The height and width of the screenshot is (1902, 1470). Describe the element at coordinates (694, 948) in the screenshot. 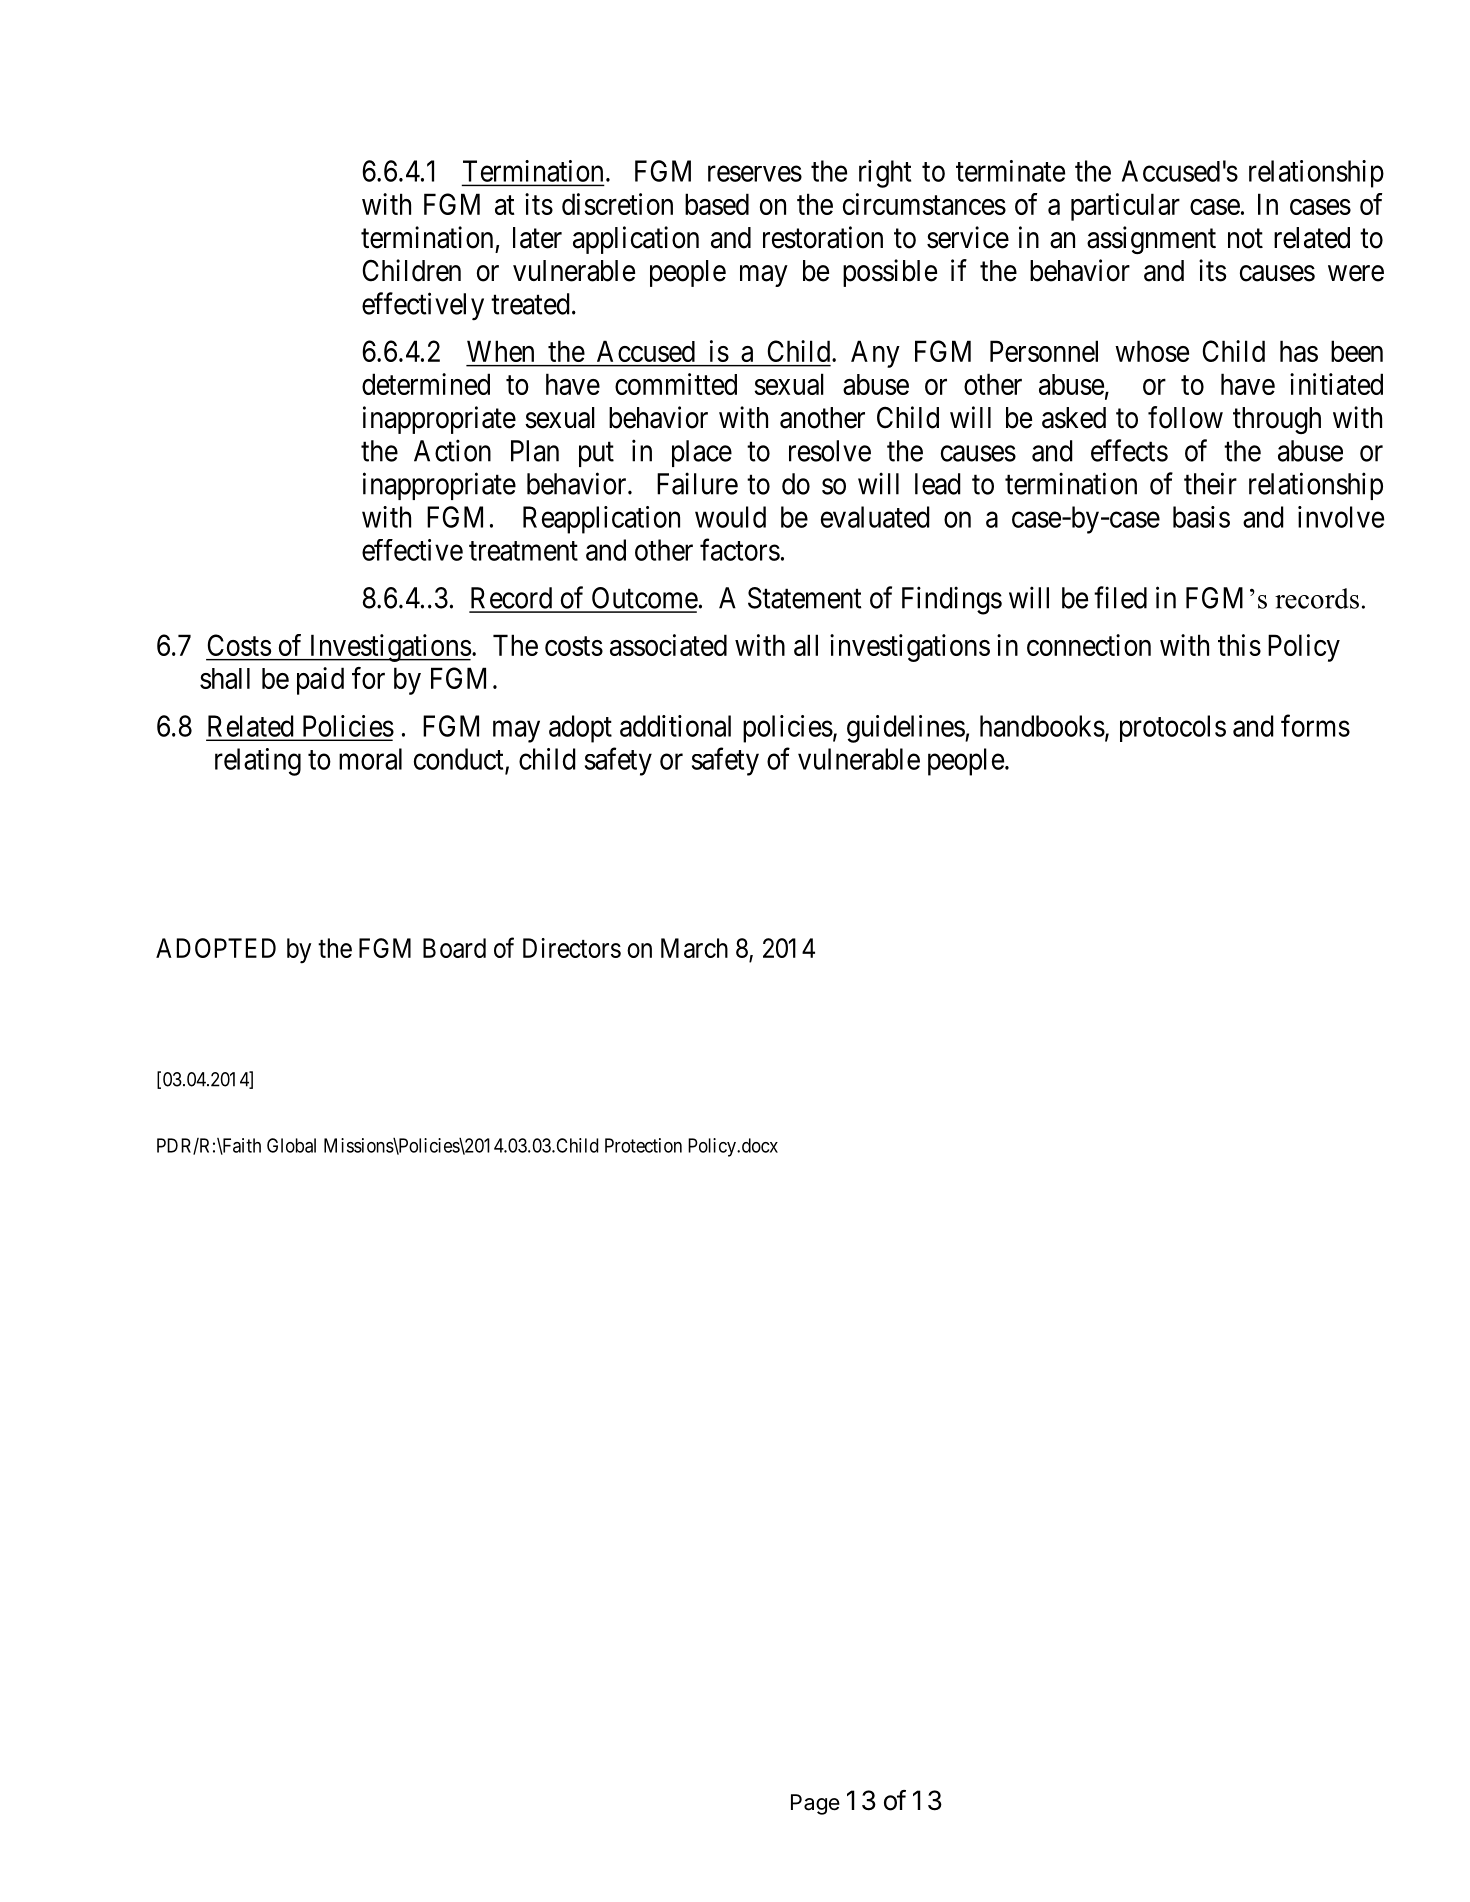

I see `March` at that location.
